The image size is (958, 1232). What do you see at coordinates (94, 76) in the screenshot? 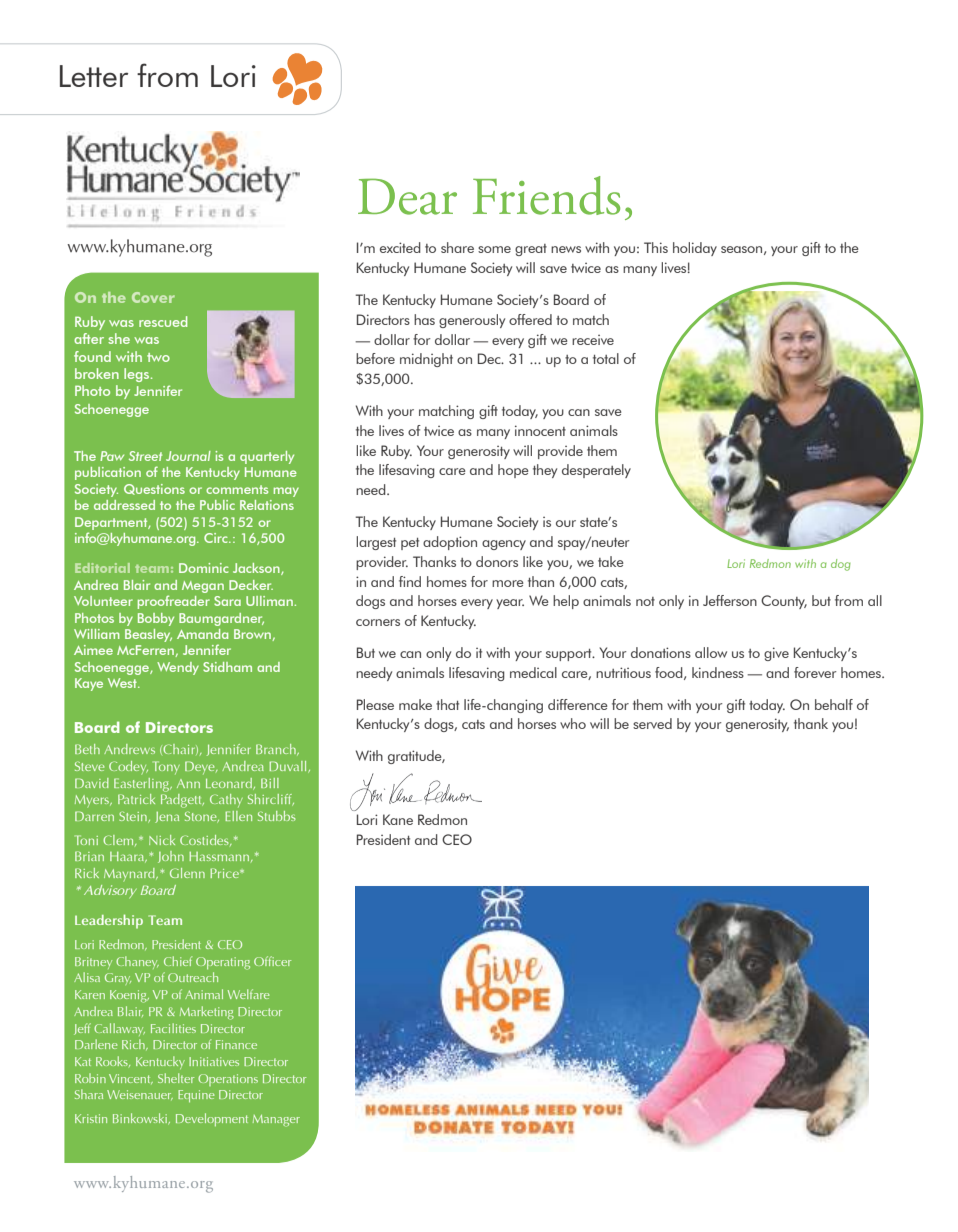
I see `Letter` at bounding box center [94, 76].
